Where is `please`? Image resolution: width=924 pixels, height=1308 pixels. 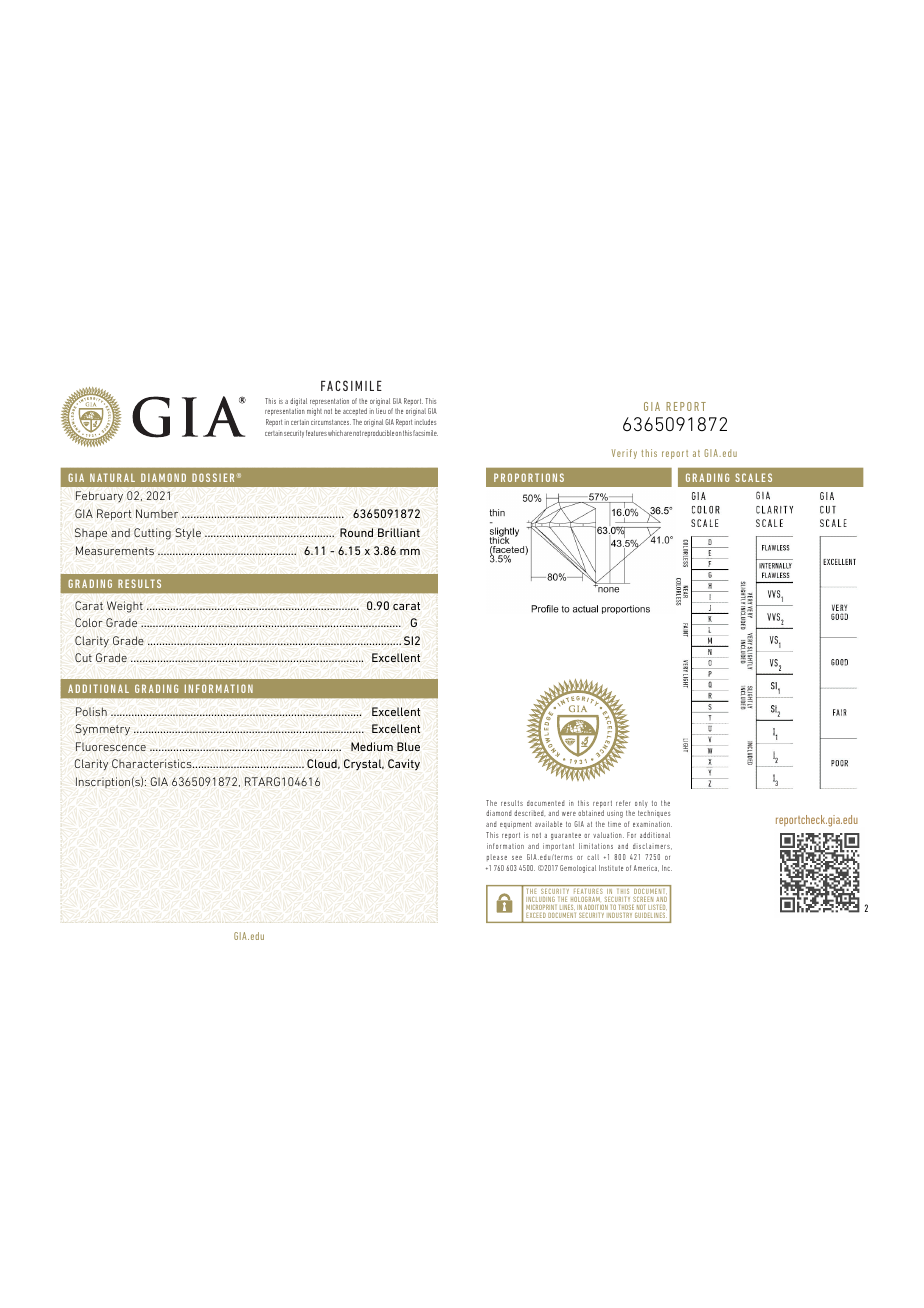
please is located at coordinates (497, 857).
